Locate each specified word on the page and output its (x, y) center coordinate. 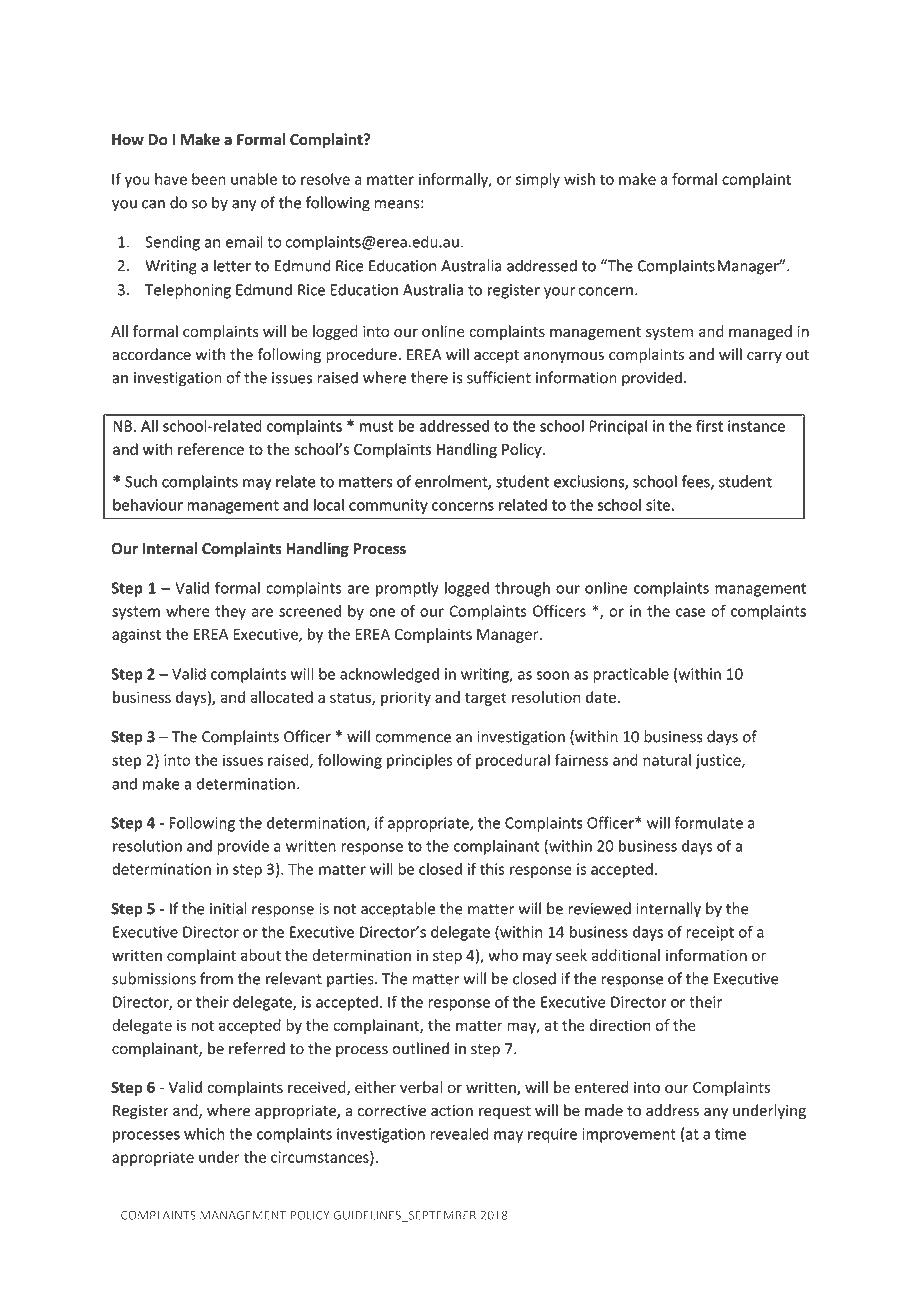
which (204, 1133)
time (730, 1134)
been (209, 179)
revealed (459, 1133)
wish (579, 179)
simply (537, 180)
